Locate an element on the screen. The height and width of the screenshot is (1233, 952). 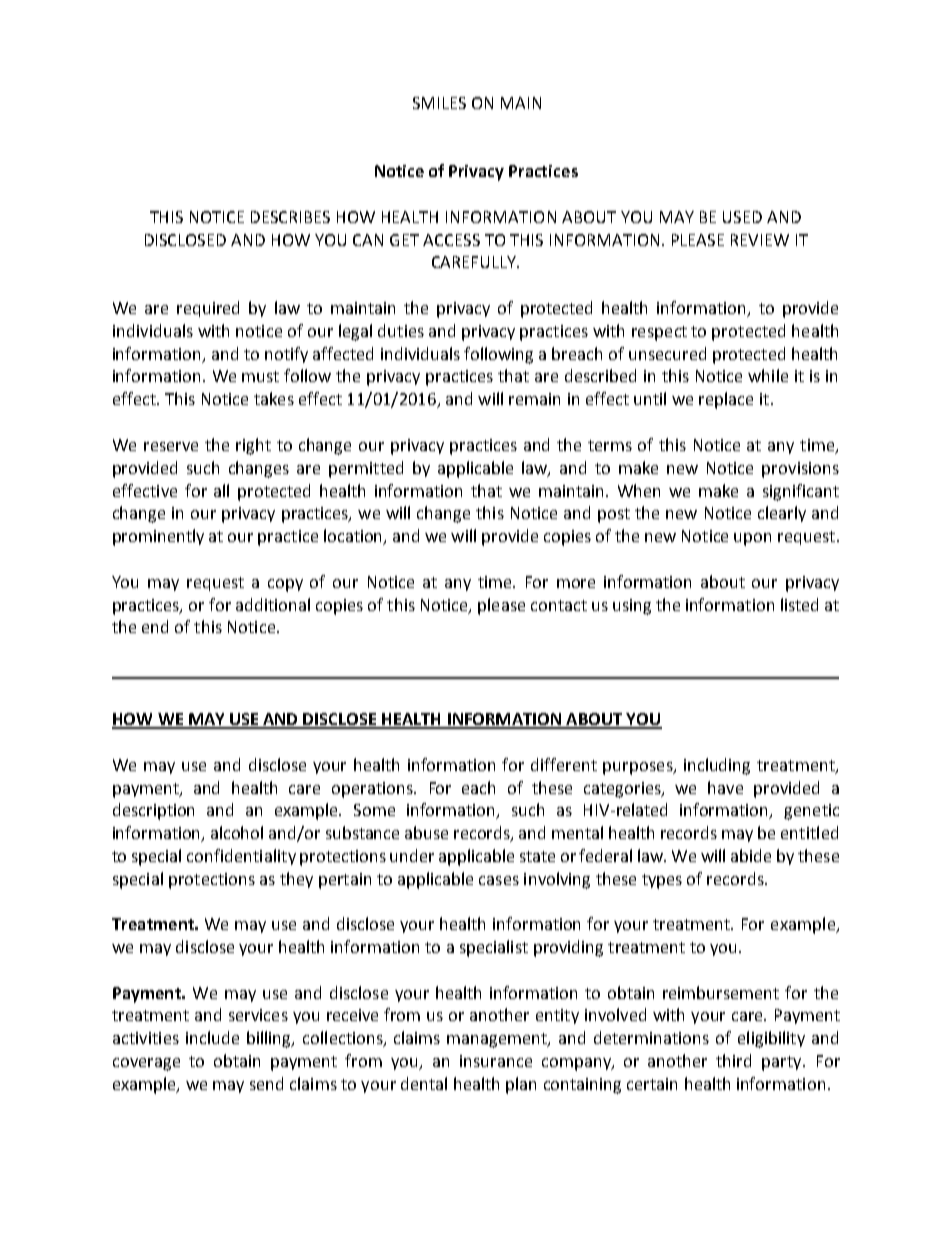
SMILES is located at coordinates (439, 103).
